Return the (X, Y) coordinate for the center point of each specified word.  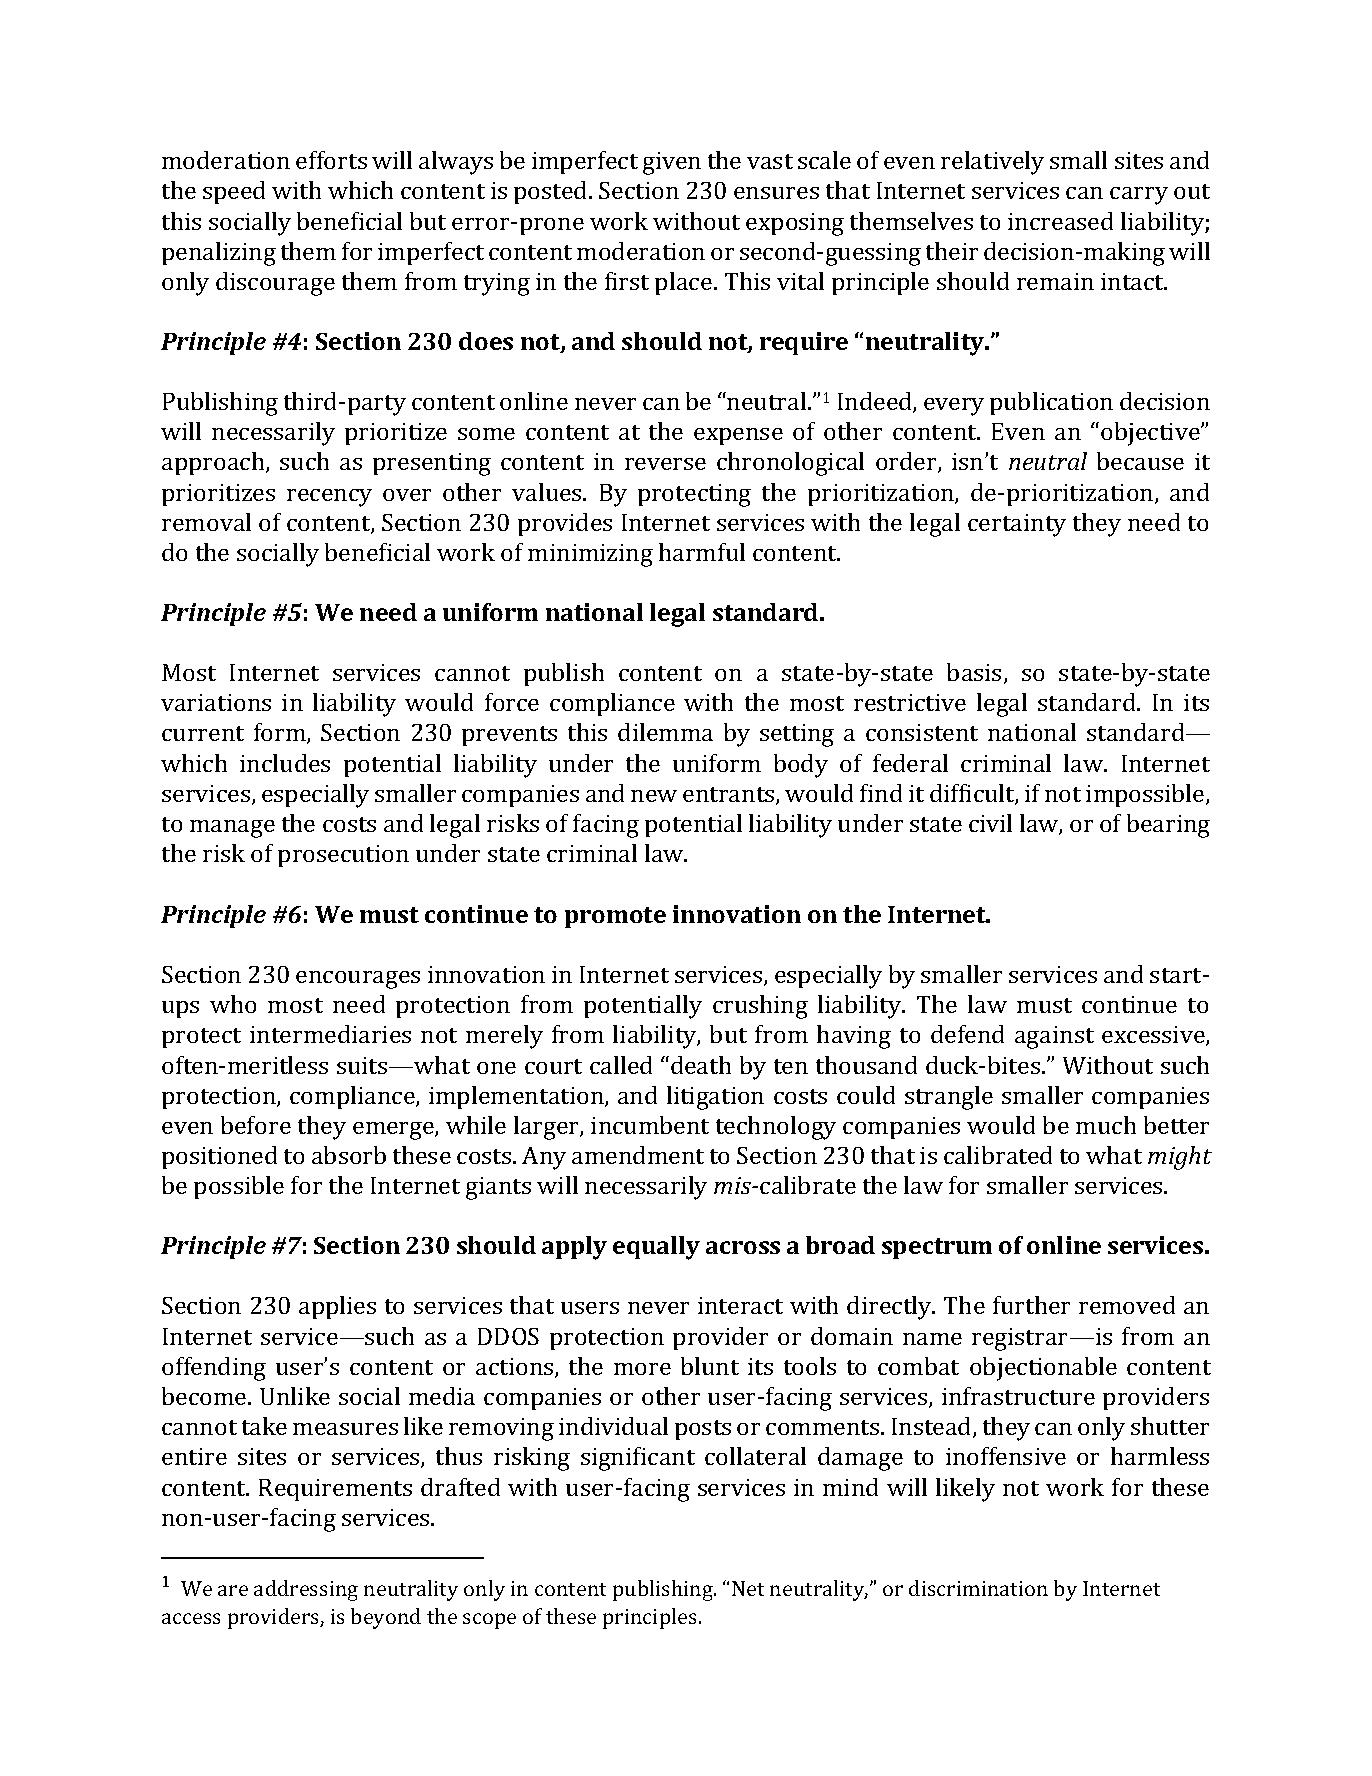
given (672, 163)
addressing (306, 1590)
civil (990, 823)
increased (1060, 221)
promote (615, 917)
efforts (331, 160)
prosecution (343, 856)
